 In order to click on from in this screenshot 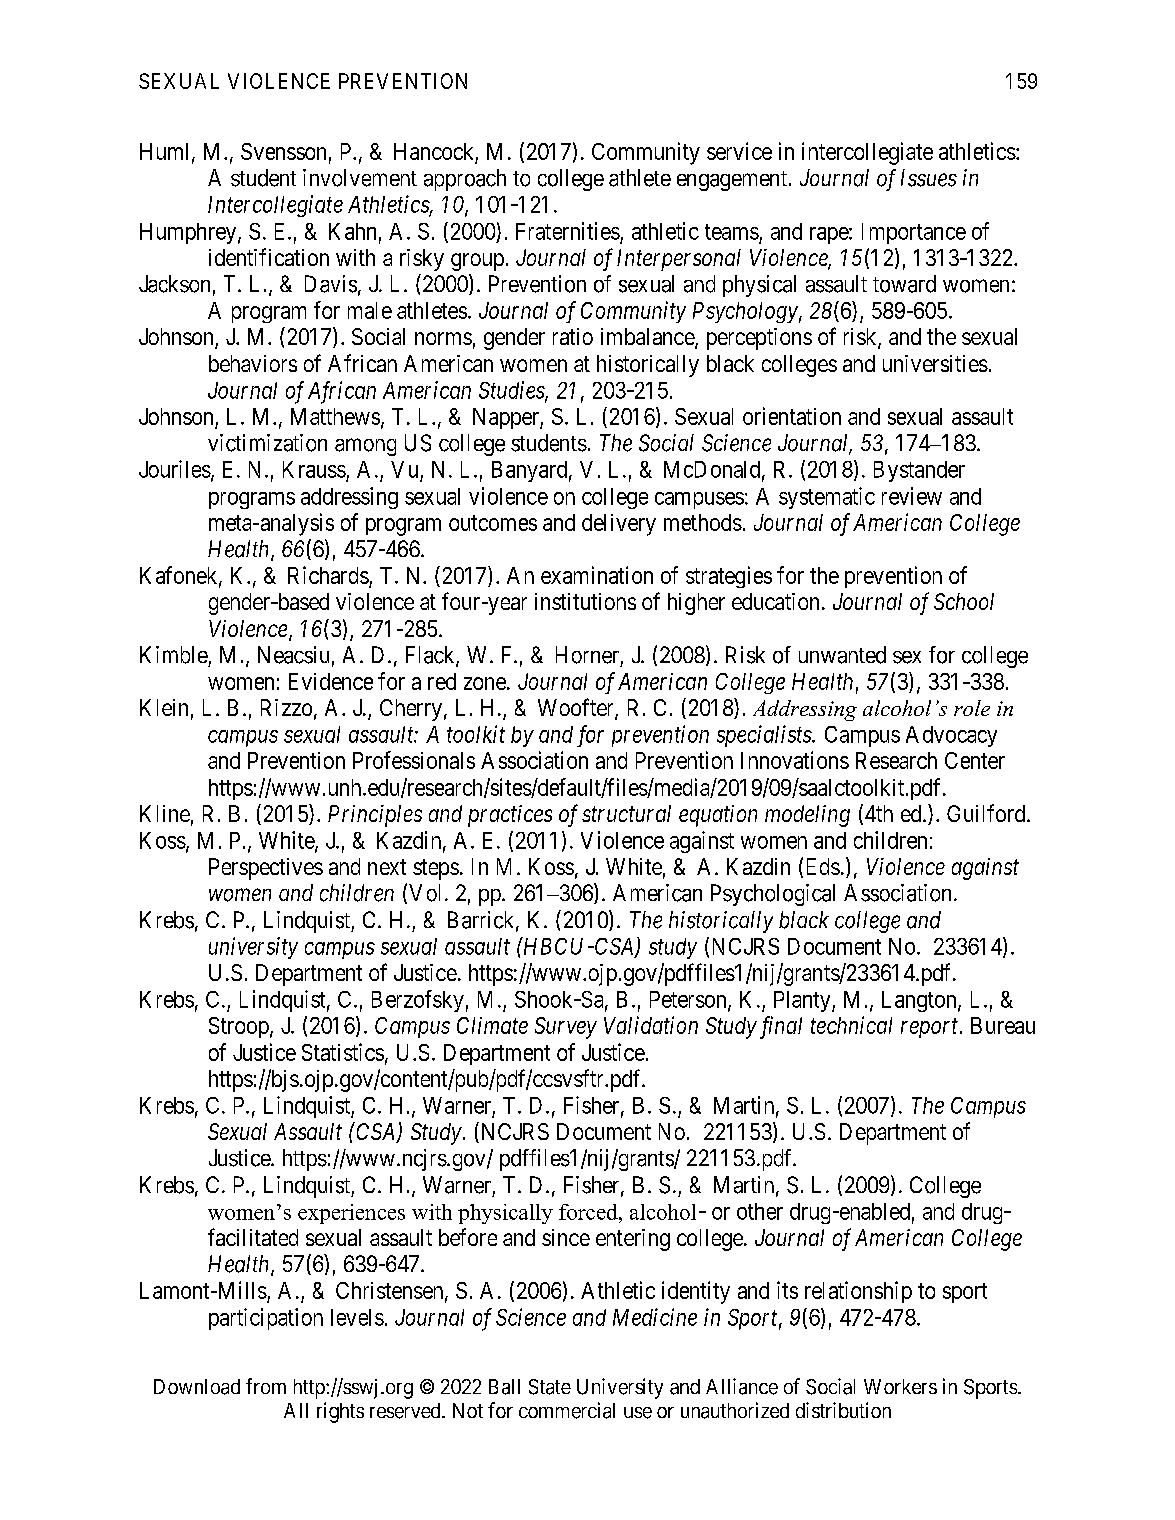, I will do `click(266, 1386)`.
